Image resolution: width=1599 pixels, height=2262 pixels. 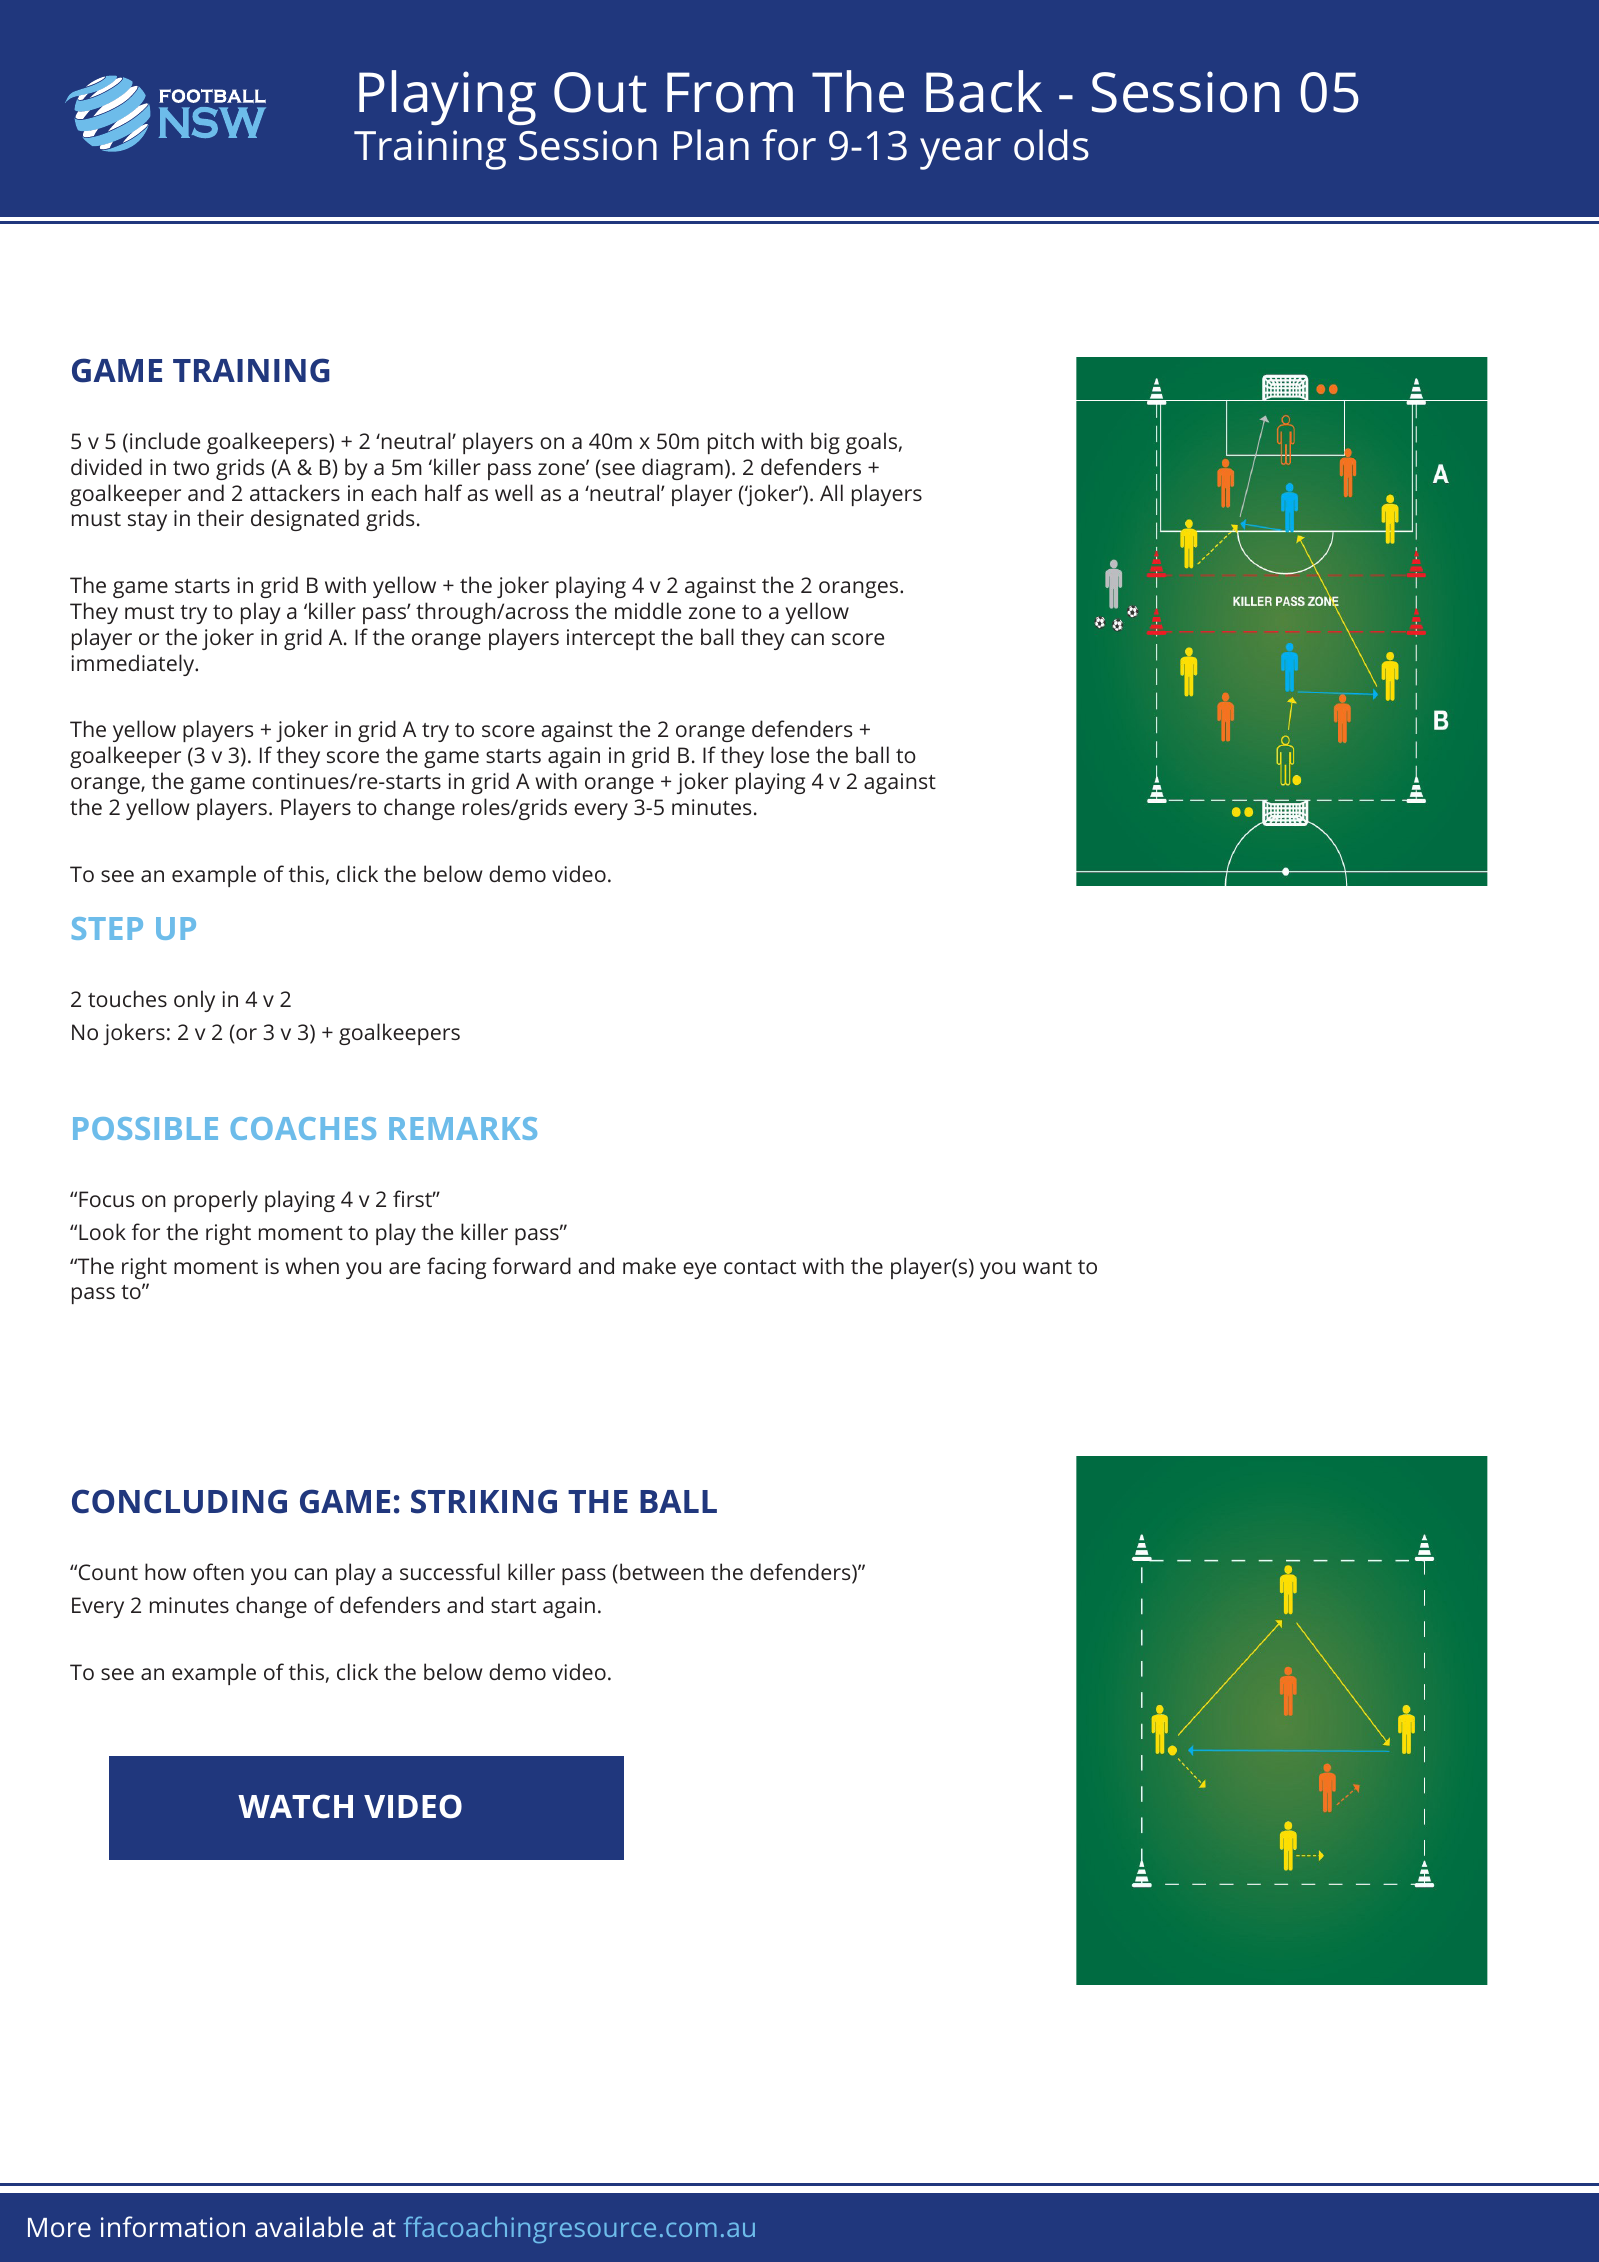 What do you see at coordinates (960, 154) in the screenshot?
I see `year` at bounding box center [960, 154].
